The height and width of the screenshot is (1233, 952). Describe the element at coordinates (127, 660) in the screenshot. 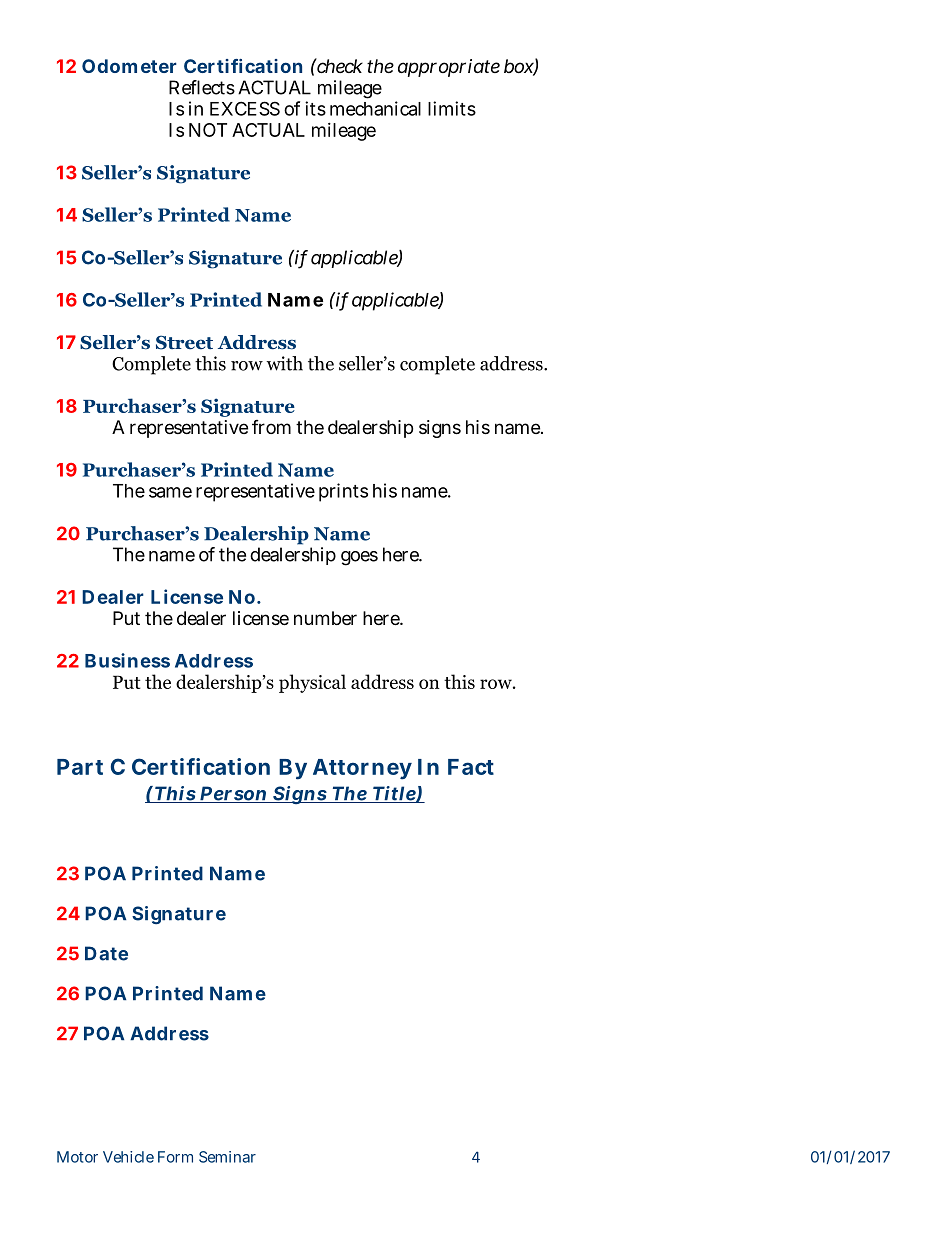

I see `Business` at that location.
